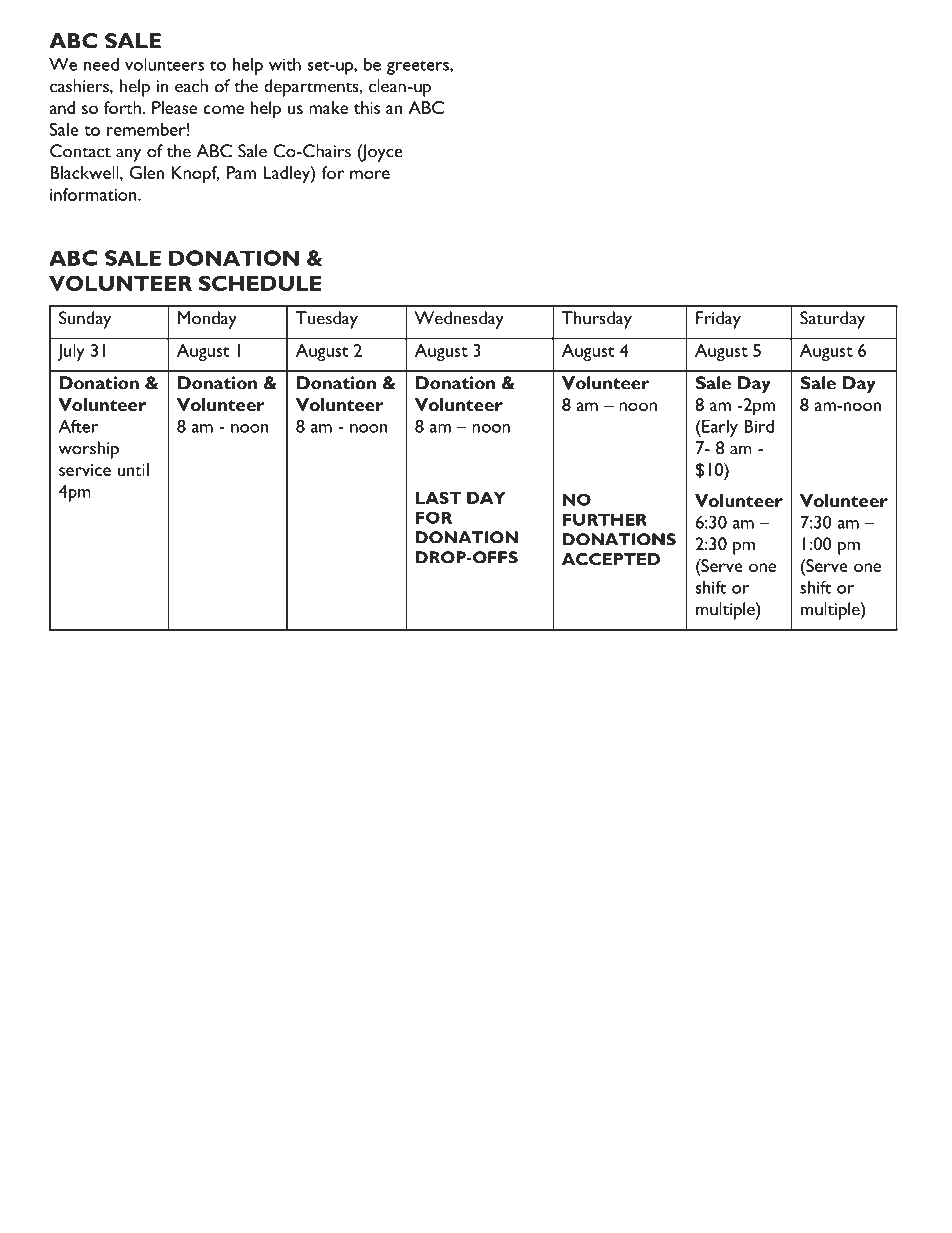 This screenshot has width=952, height=1233. Describe the element at coordinates (133, 469) in the screenshot. I see `until` at that location.
